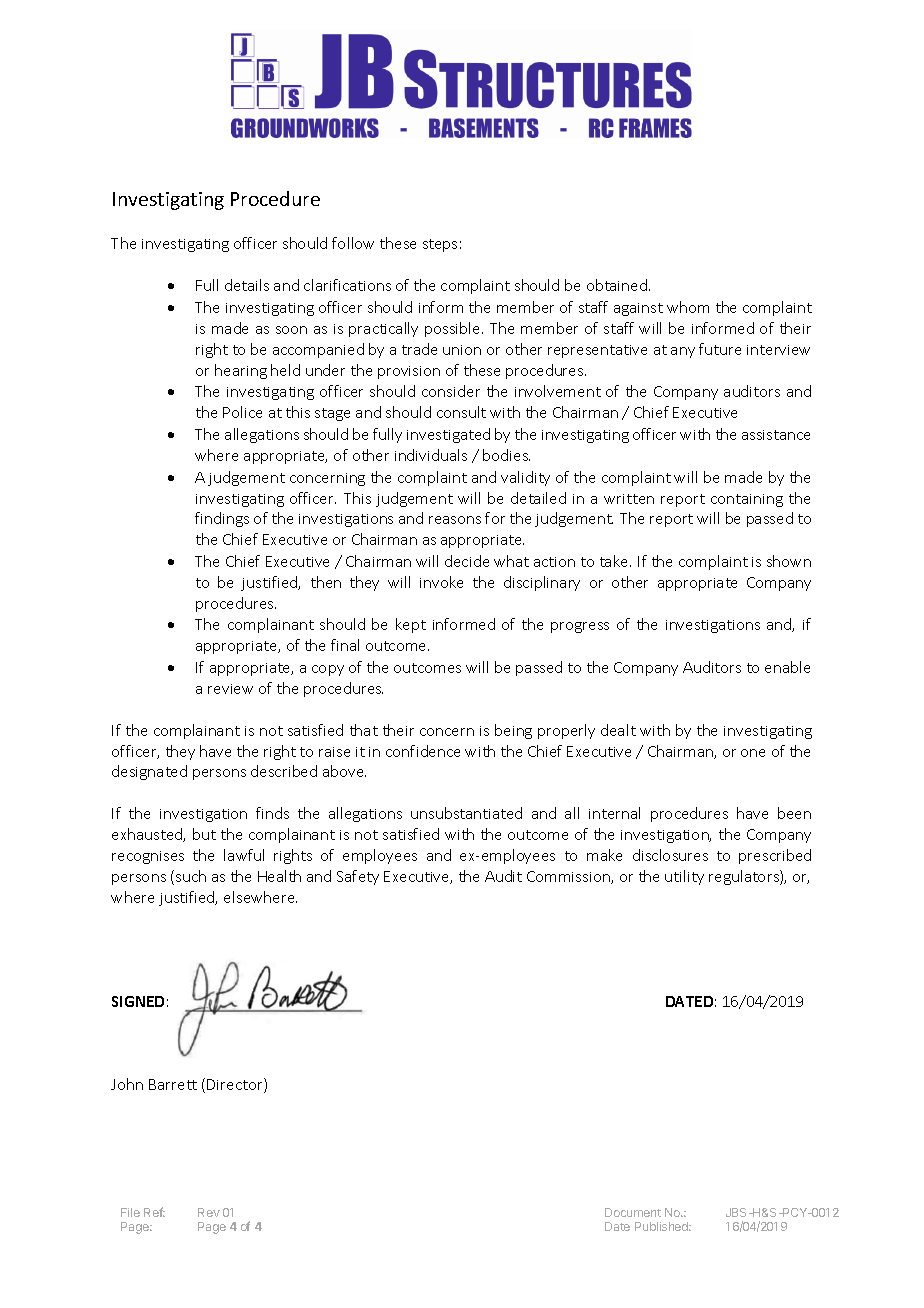  Describe the element at coordinates (441, 582) in the screenshot. I see `invoke` at that location.
